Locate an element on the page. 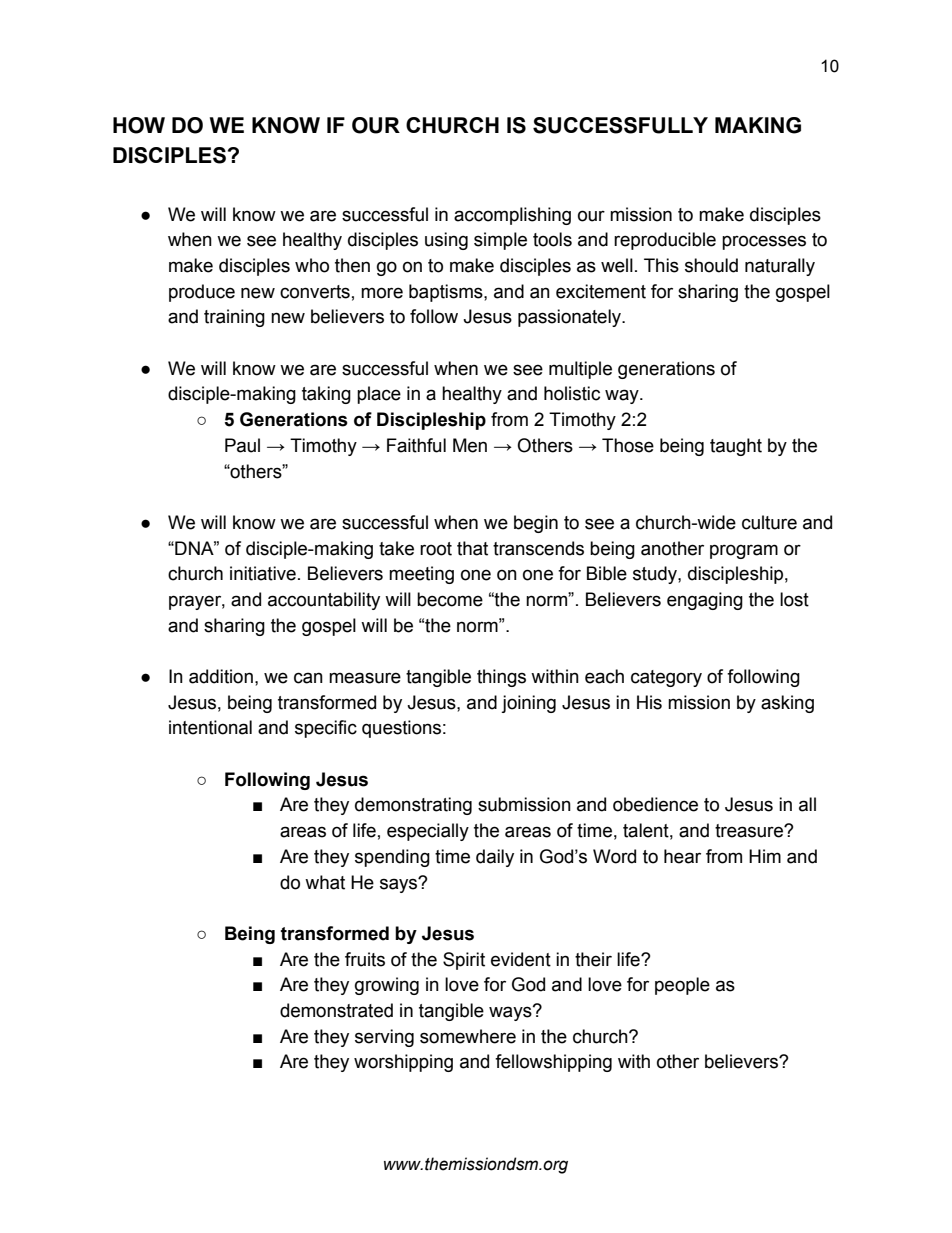 The width and height of the image is (952, 1233). demonstrated is located at coordinates (336, 1010).
